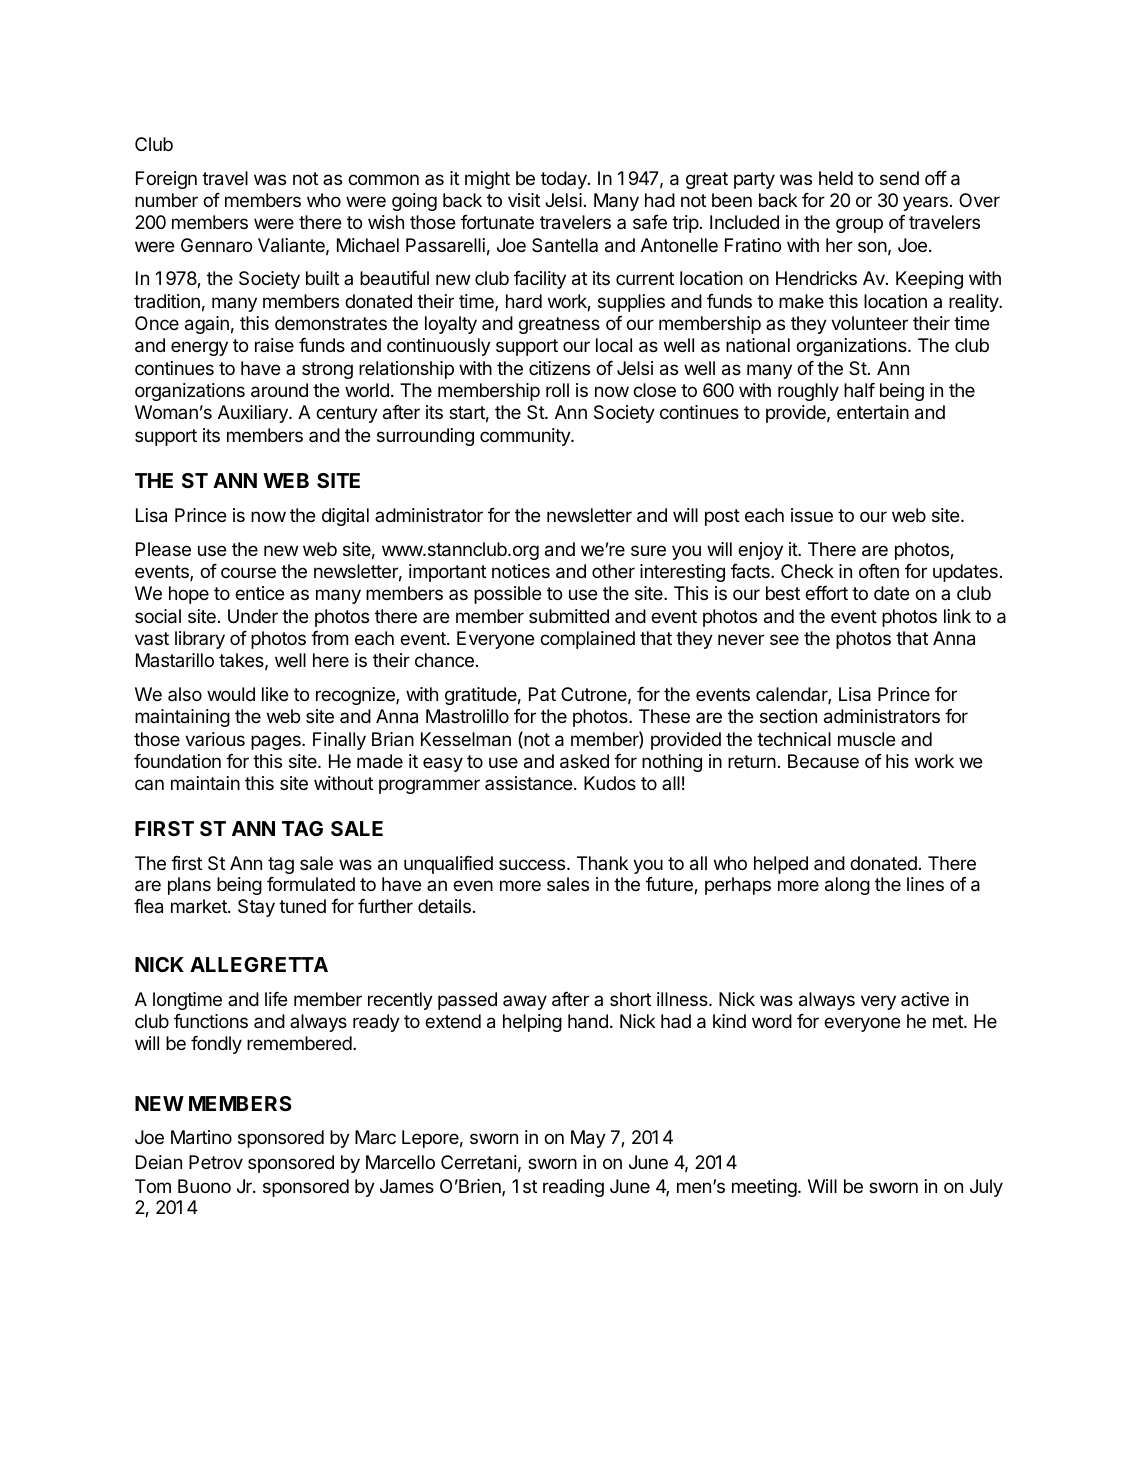 The image size is (1142, 1478). What do you see at coordinates (231, 694) in the image?
I see `would` at bounding box center [231, 694].
